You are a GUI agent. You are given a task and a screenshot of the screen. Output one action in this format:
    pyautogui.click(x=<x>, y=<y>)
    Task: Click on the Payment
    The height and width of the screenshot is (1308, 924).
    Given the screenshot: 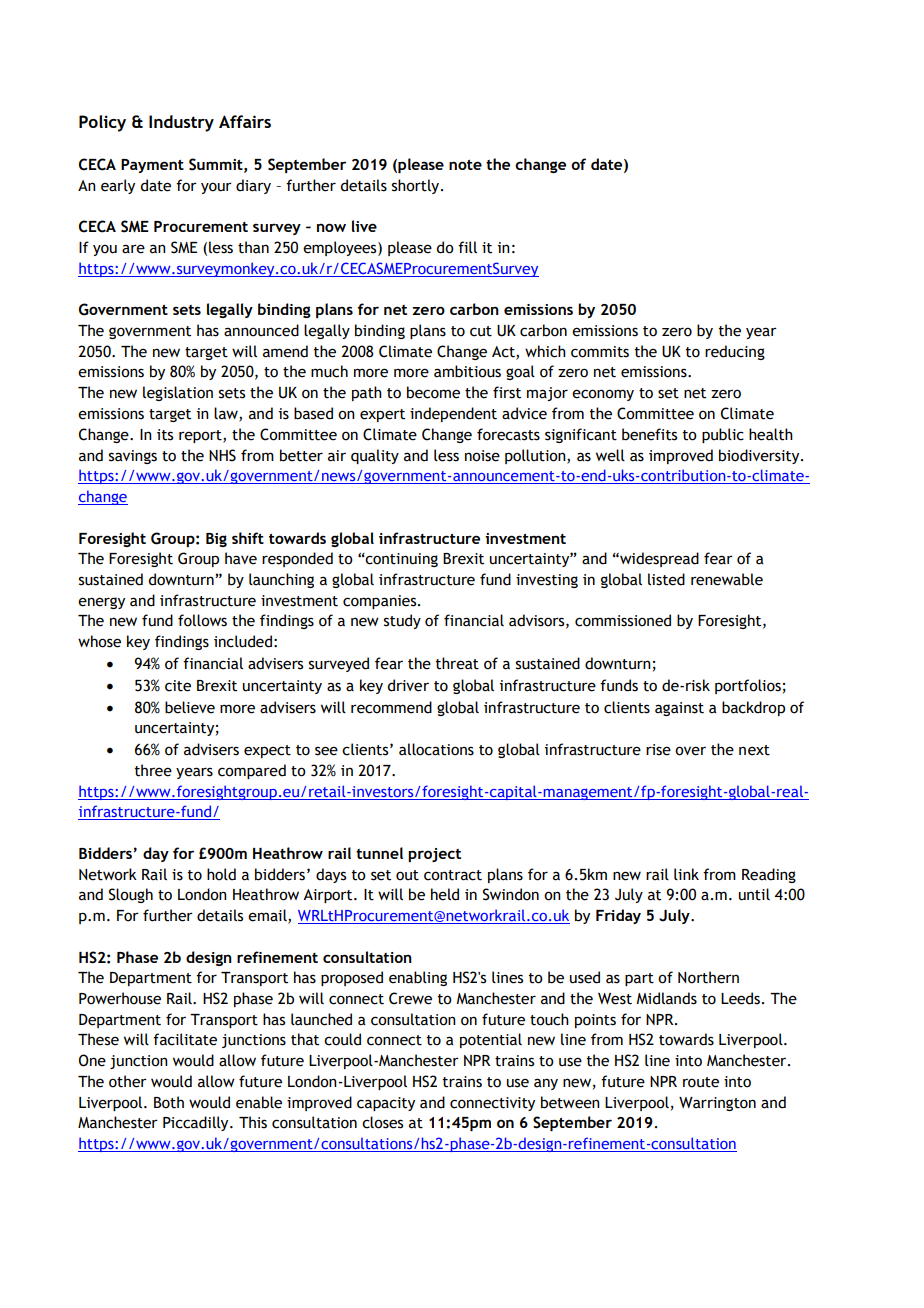 What is the action you would take?
    pyautogui.click(x=152, y=166)
